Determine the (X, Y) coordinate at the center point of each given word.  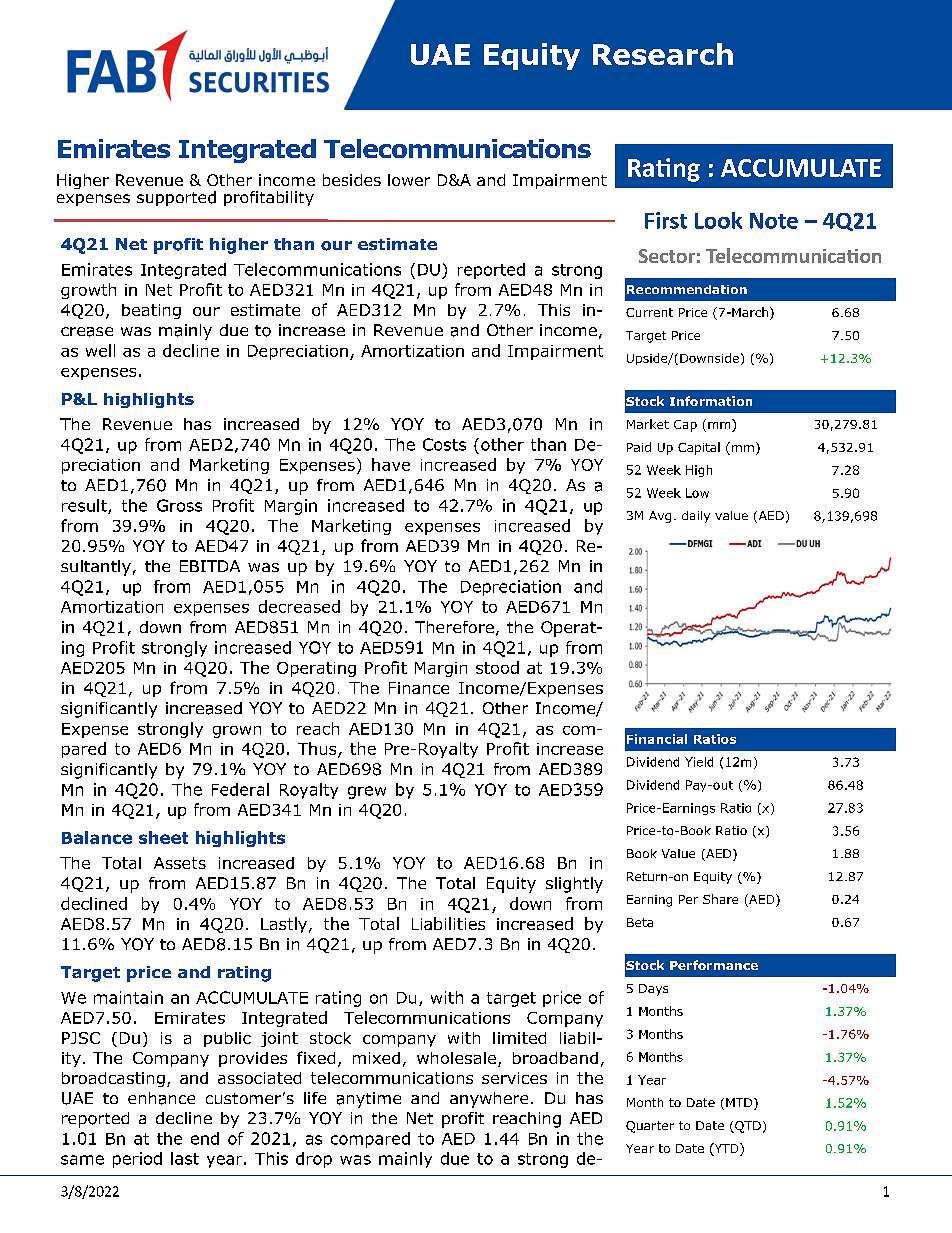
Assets (180, 863)
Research (663, 54)
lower (409, 180)
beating (151, 311)
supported (176, 198)
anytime (369, 1100)
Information (711, 401)
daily (696, 517)
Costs (444, 444)
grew (367, 792)
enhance (161, 1098)
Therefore (454, 627)
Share (720, 899)
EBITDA (210, 566)
